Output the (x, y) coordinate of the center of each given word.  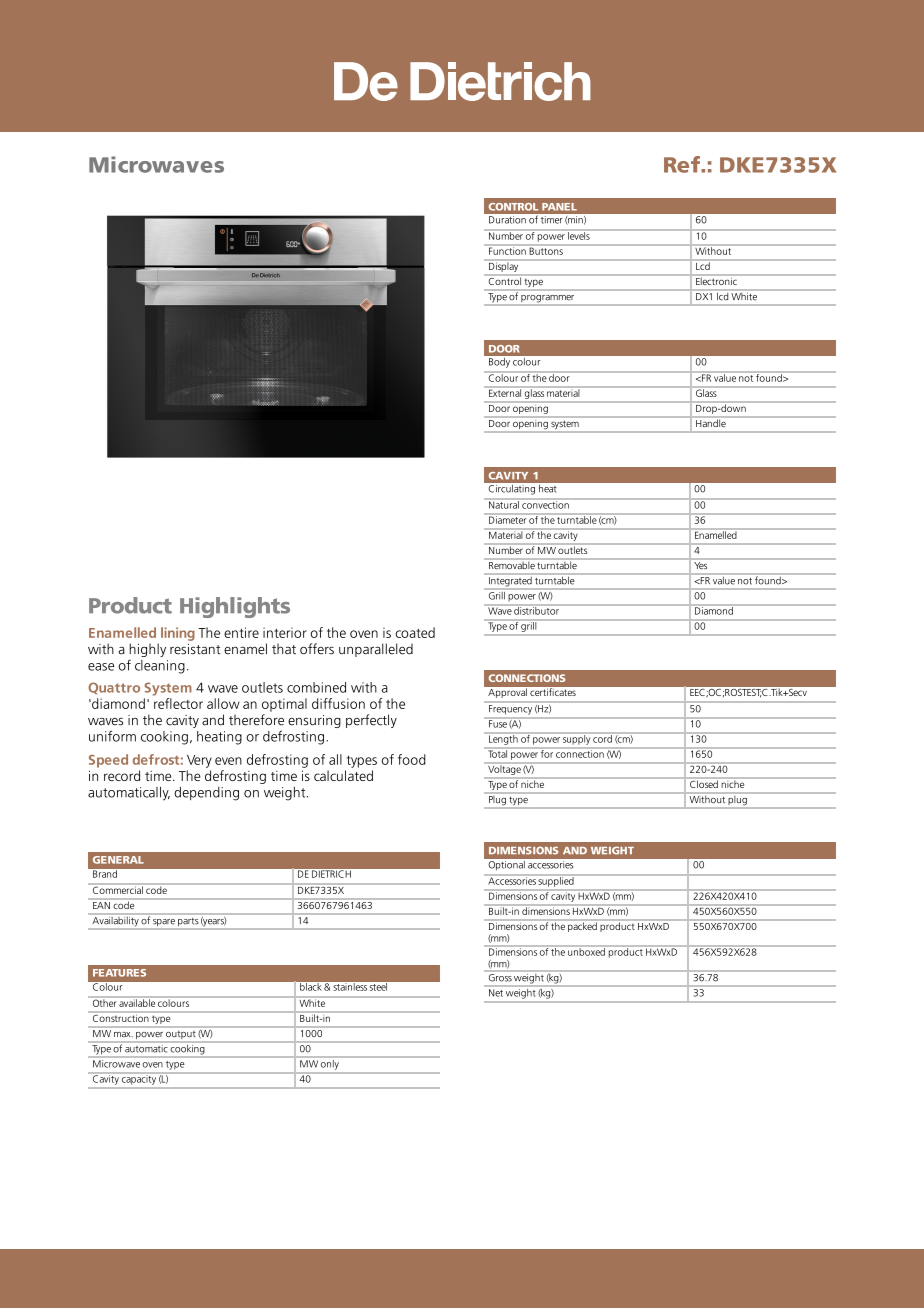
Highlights (235, 607)
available (137, 1002)
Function (507, 250)
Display (503, 267)
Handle (711, 423)
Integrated (510, 582)
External (505, 392)
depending (206, 794)
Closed (704, 784)
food (412, 759)
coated (415, 632)
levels (579, 235)
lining (178, 634)
